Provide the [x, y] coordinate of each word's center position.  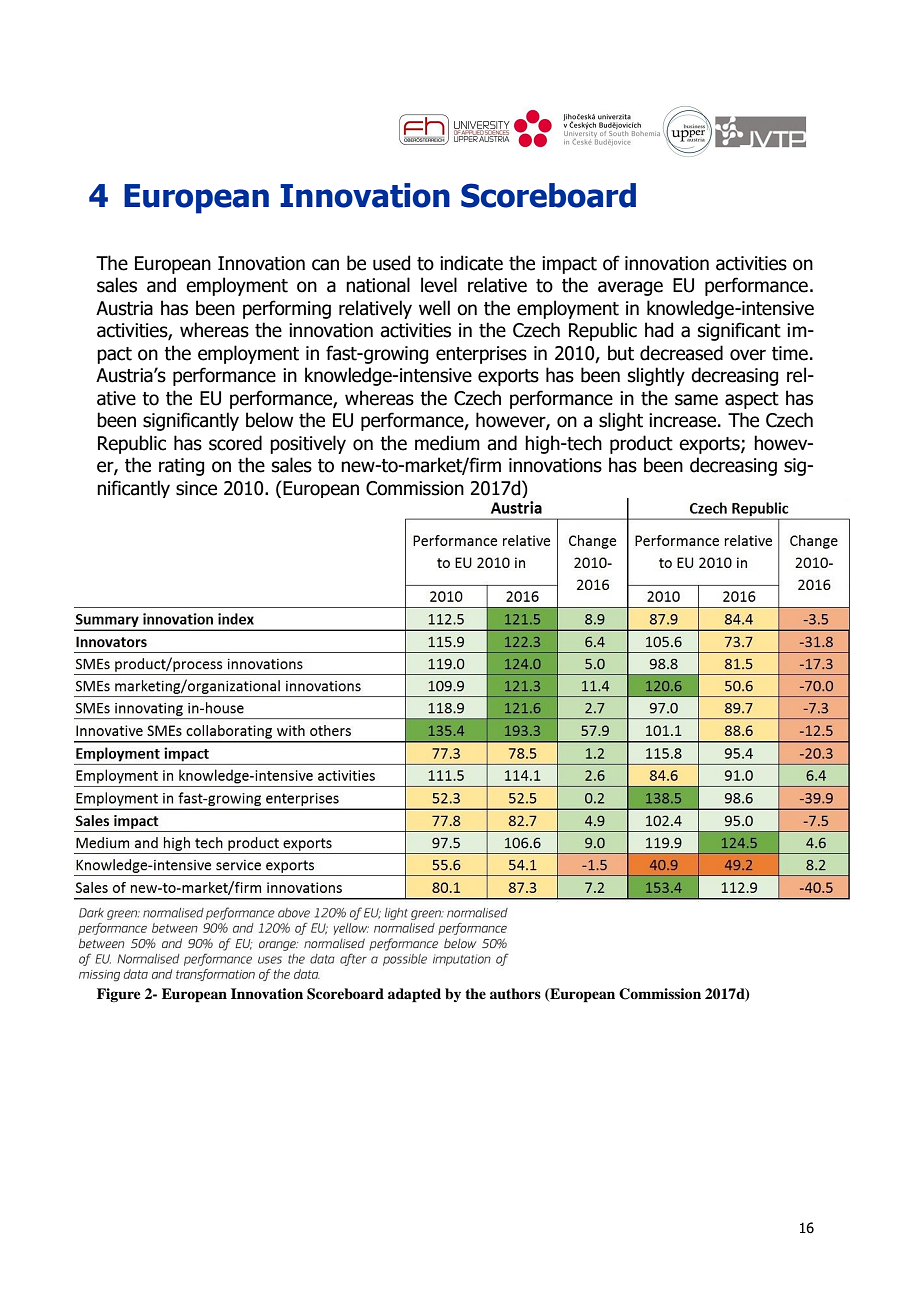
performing [287, 309]
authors [515, 994]
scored [235, 443]
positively [308, 444]
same [696, 400]
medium [447, 443]
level [439, 285]
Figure [119, 995]
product [641, 444]
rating [181, 467]
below [269, 420]
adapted [414, 995]
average [630, 288]
